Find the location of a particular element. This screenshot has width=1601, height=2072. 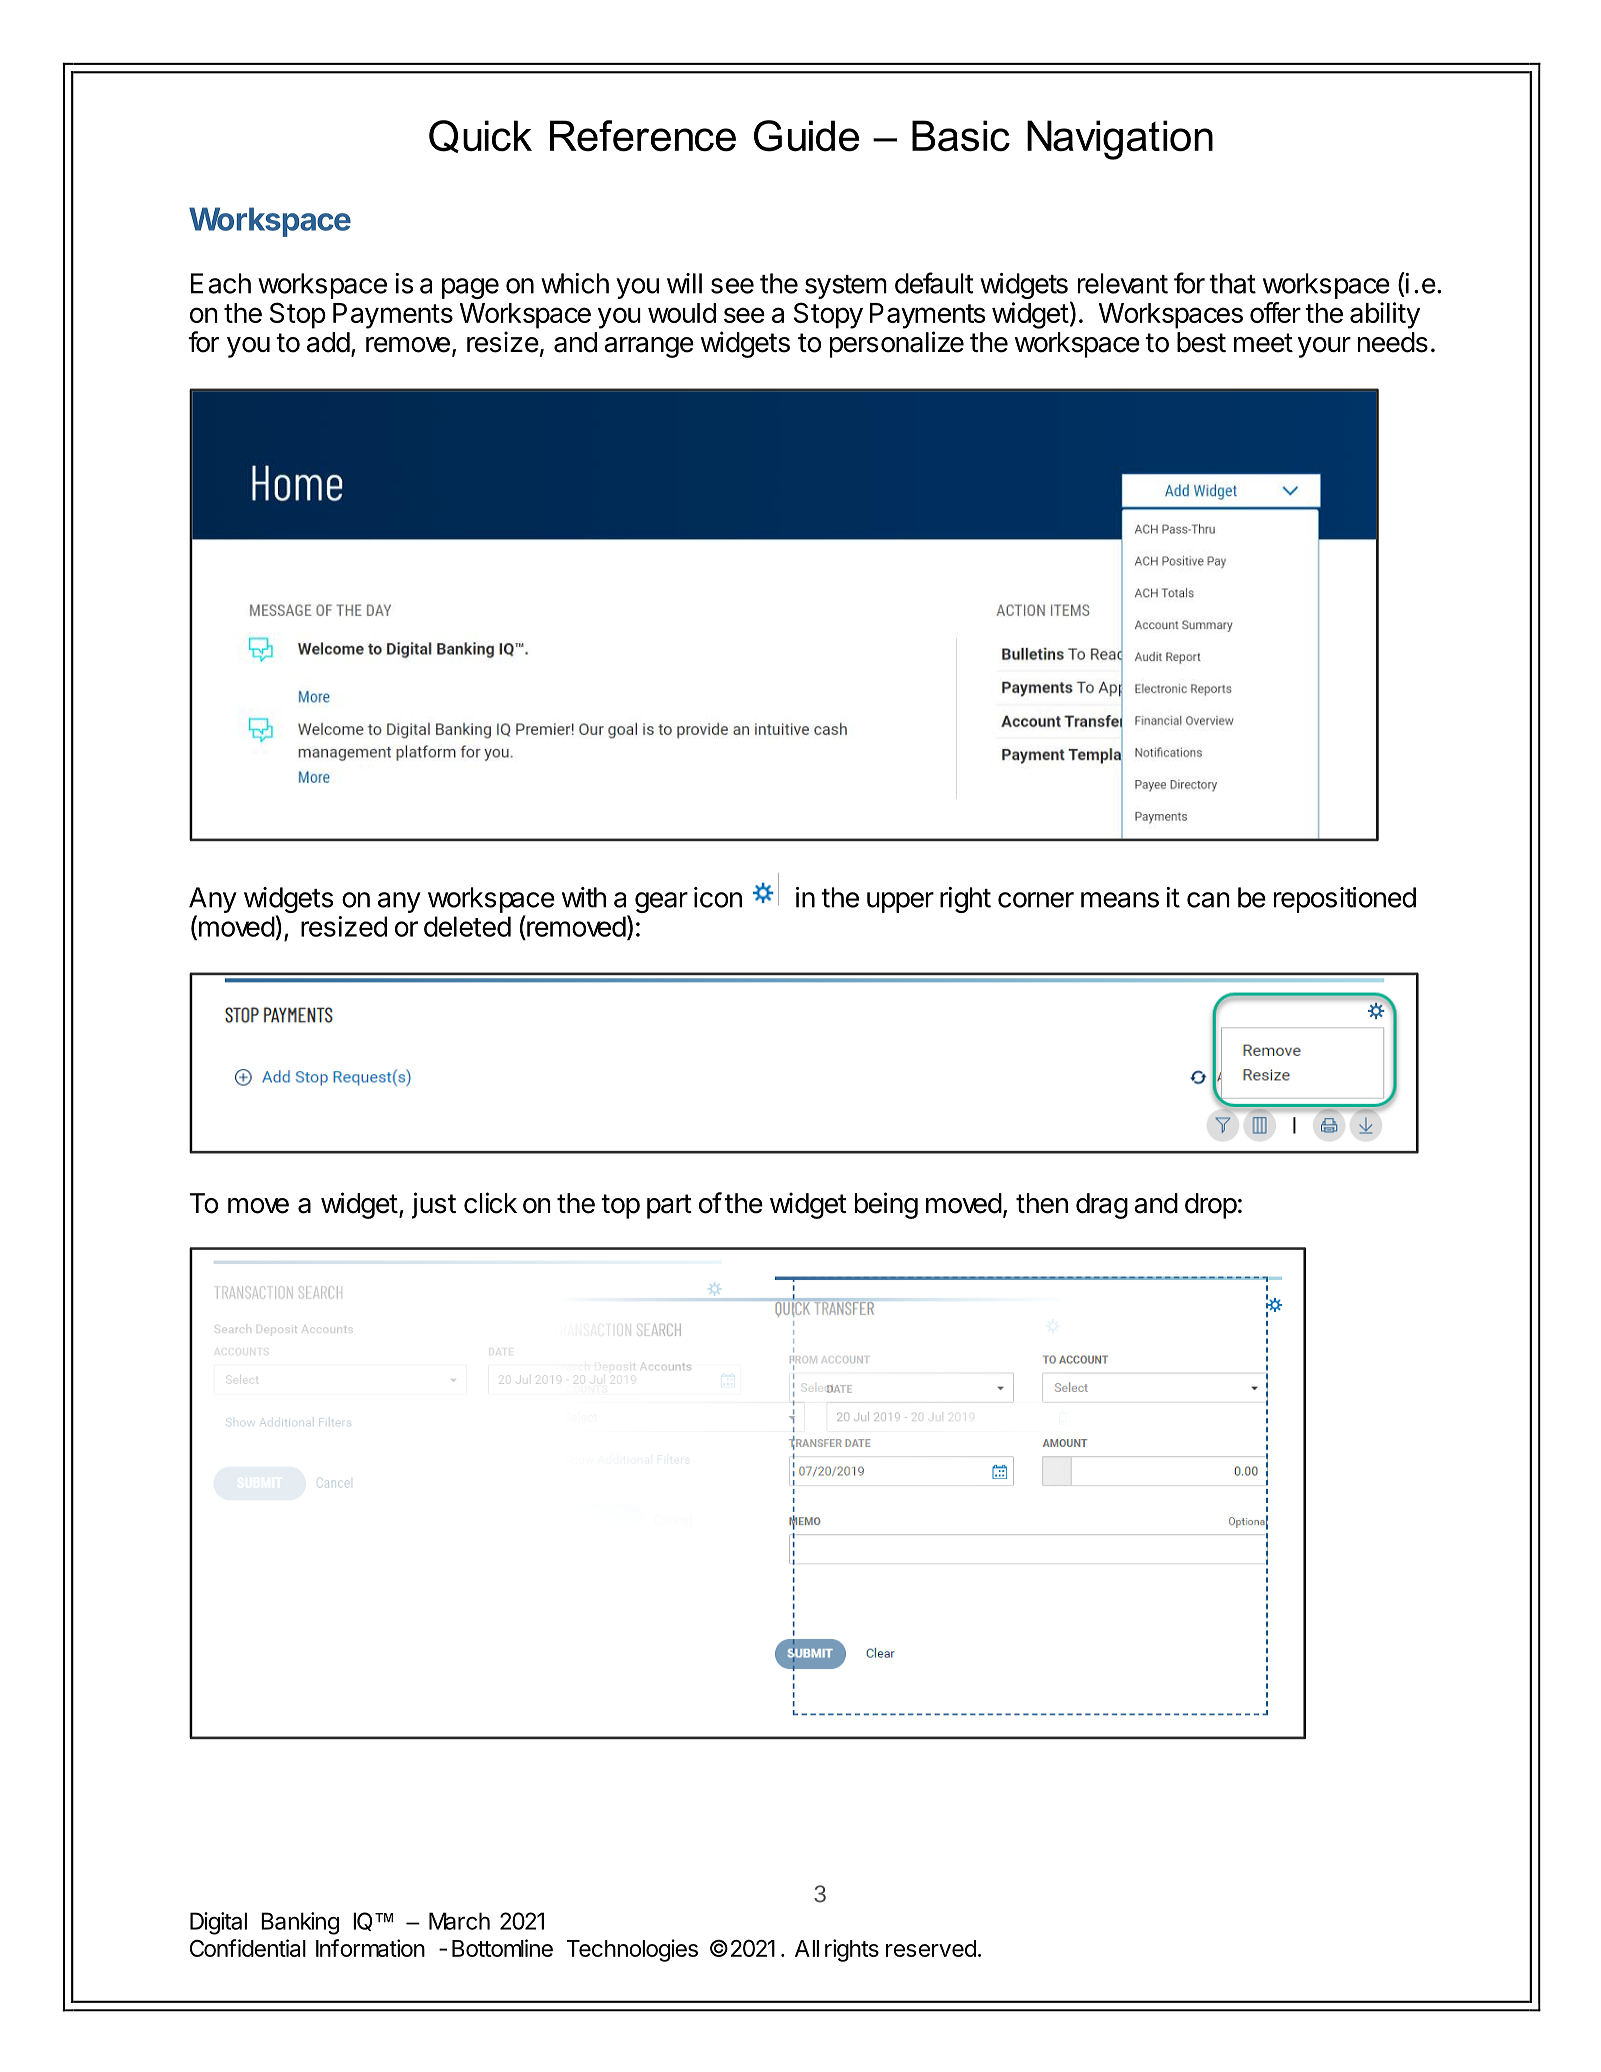

Information is located at coordinates (370, 1948).
